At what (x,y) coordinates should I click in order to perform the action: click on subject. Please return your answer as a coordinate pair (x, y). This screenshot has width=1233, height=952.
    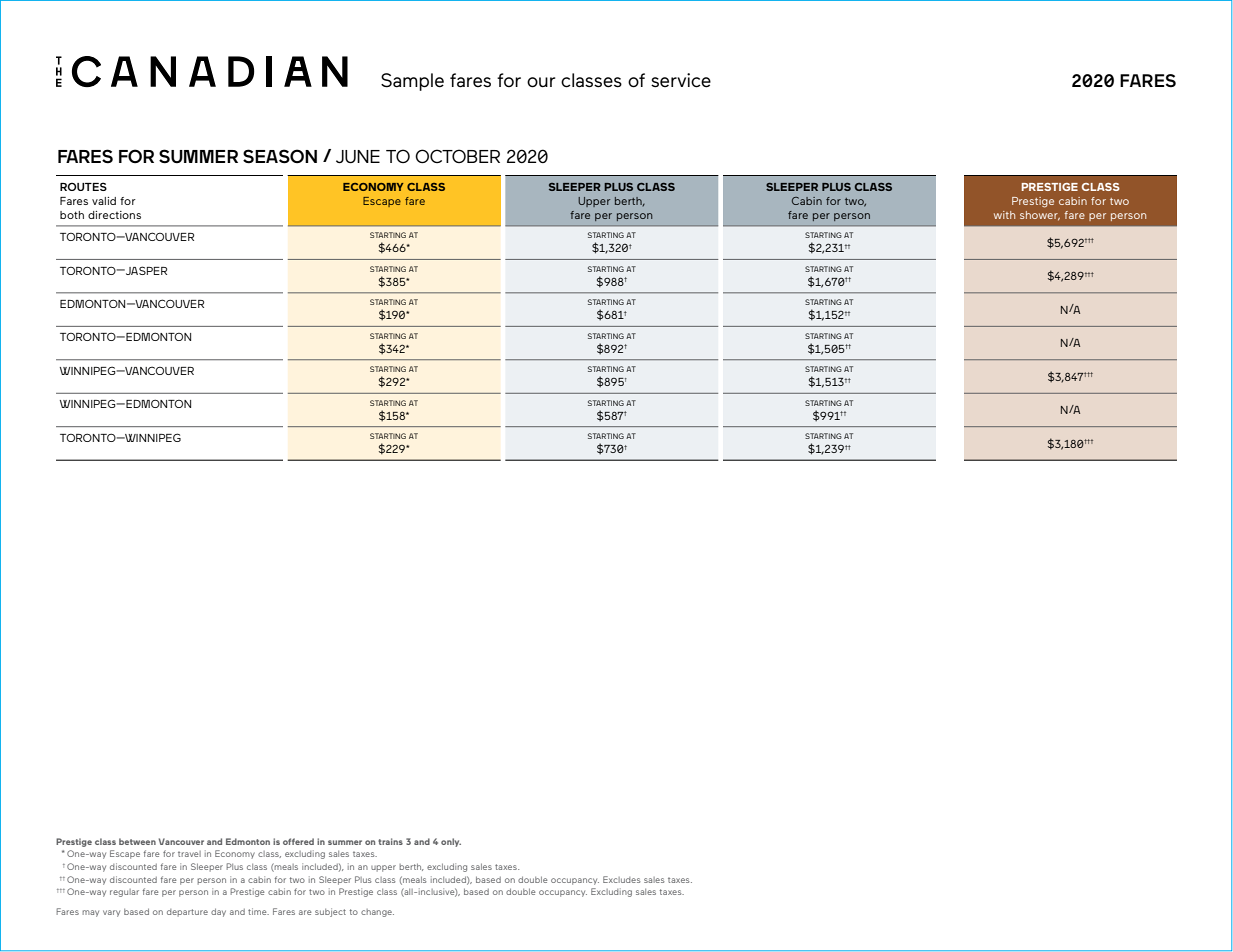
    Looking at the image, I should click on (330, 912).
